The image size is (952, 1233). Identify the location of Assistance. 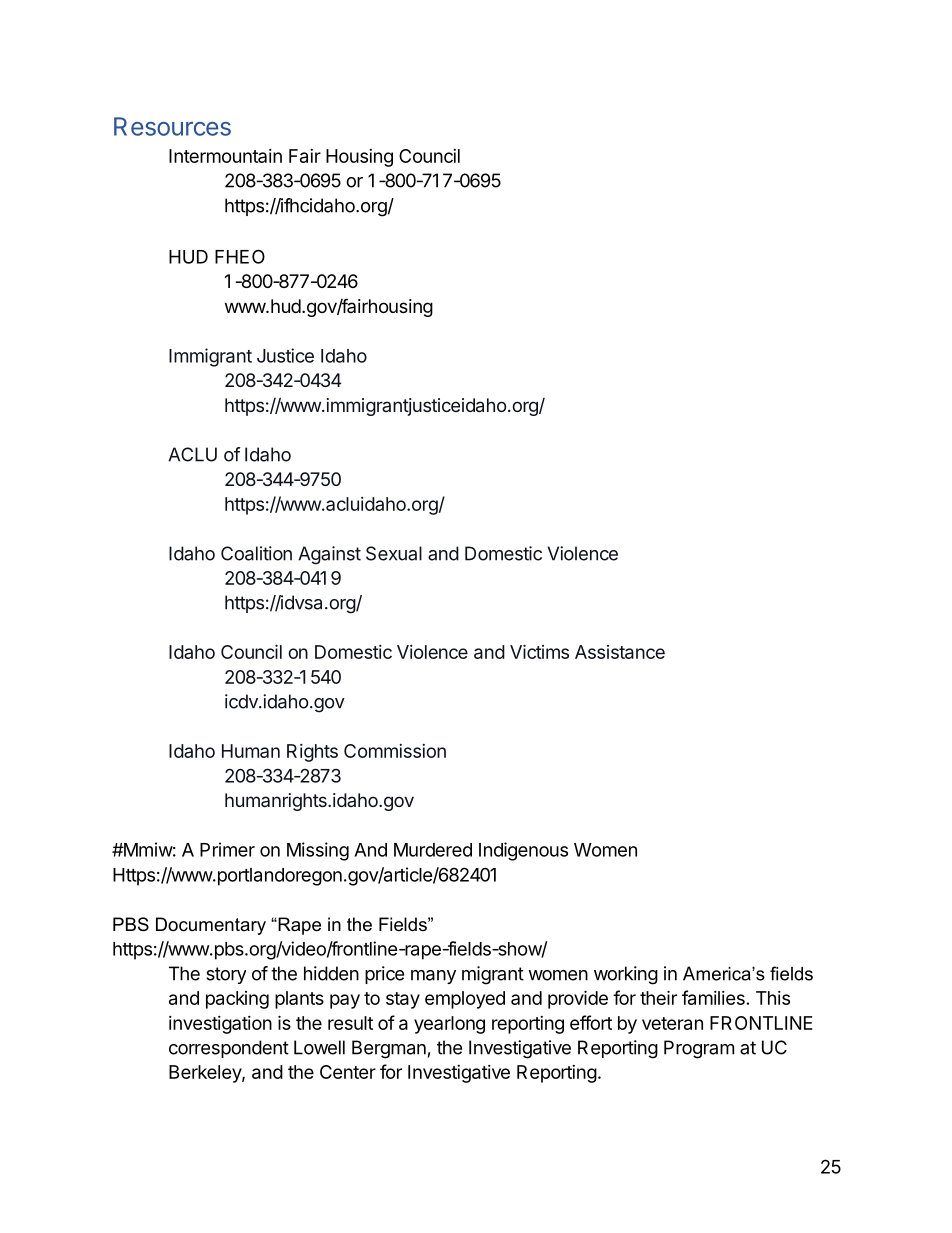
(620, 652).
